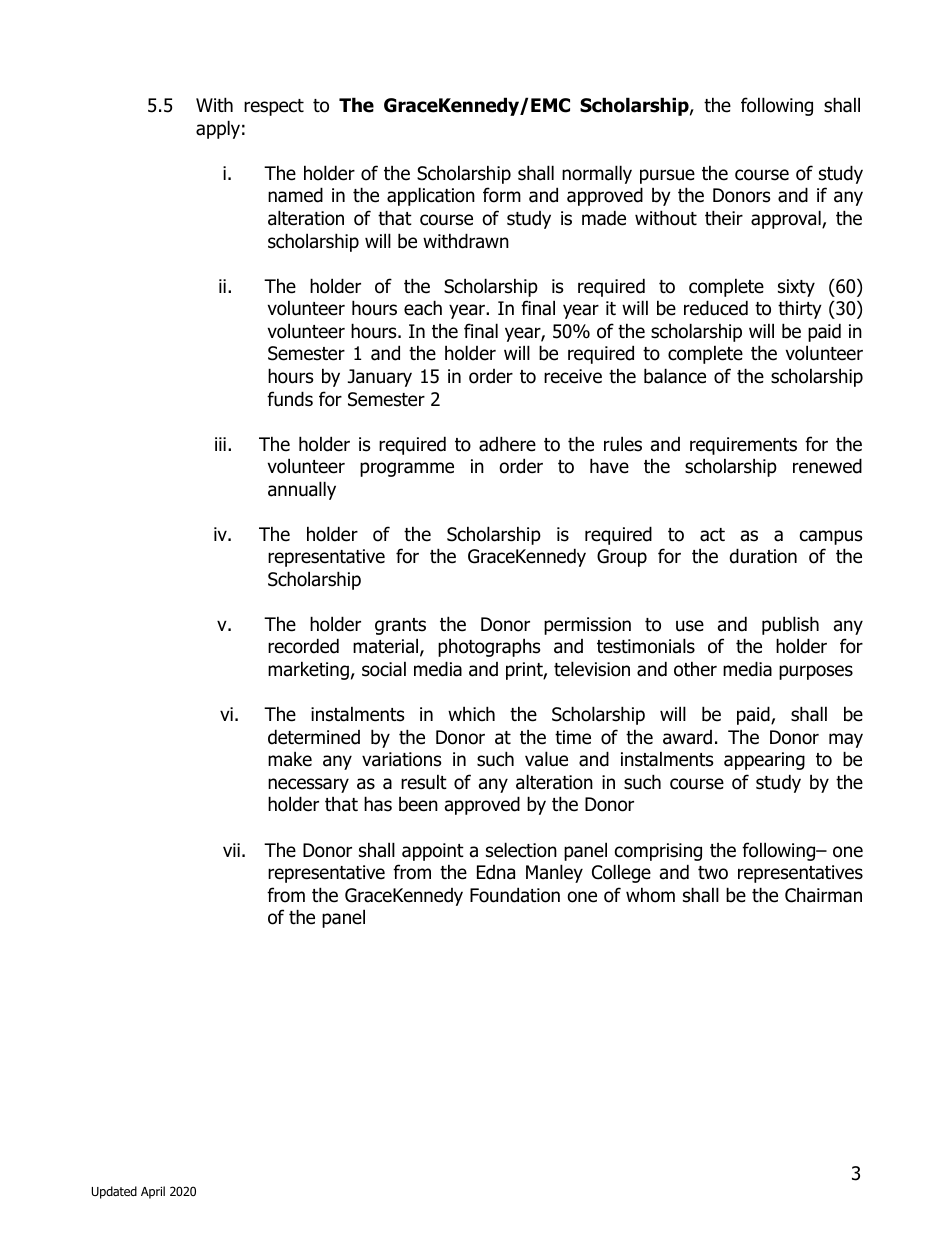 The width and height of the screenshot is (952, 1233). I want to click on which, so click(471, 714).
